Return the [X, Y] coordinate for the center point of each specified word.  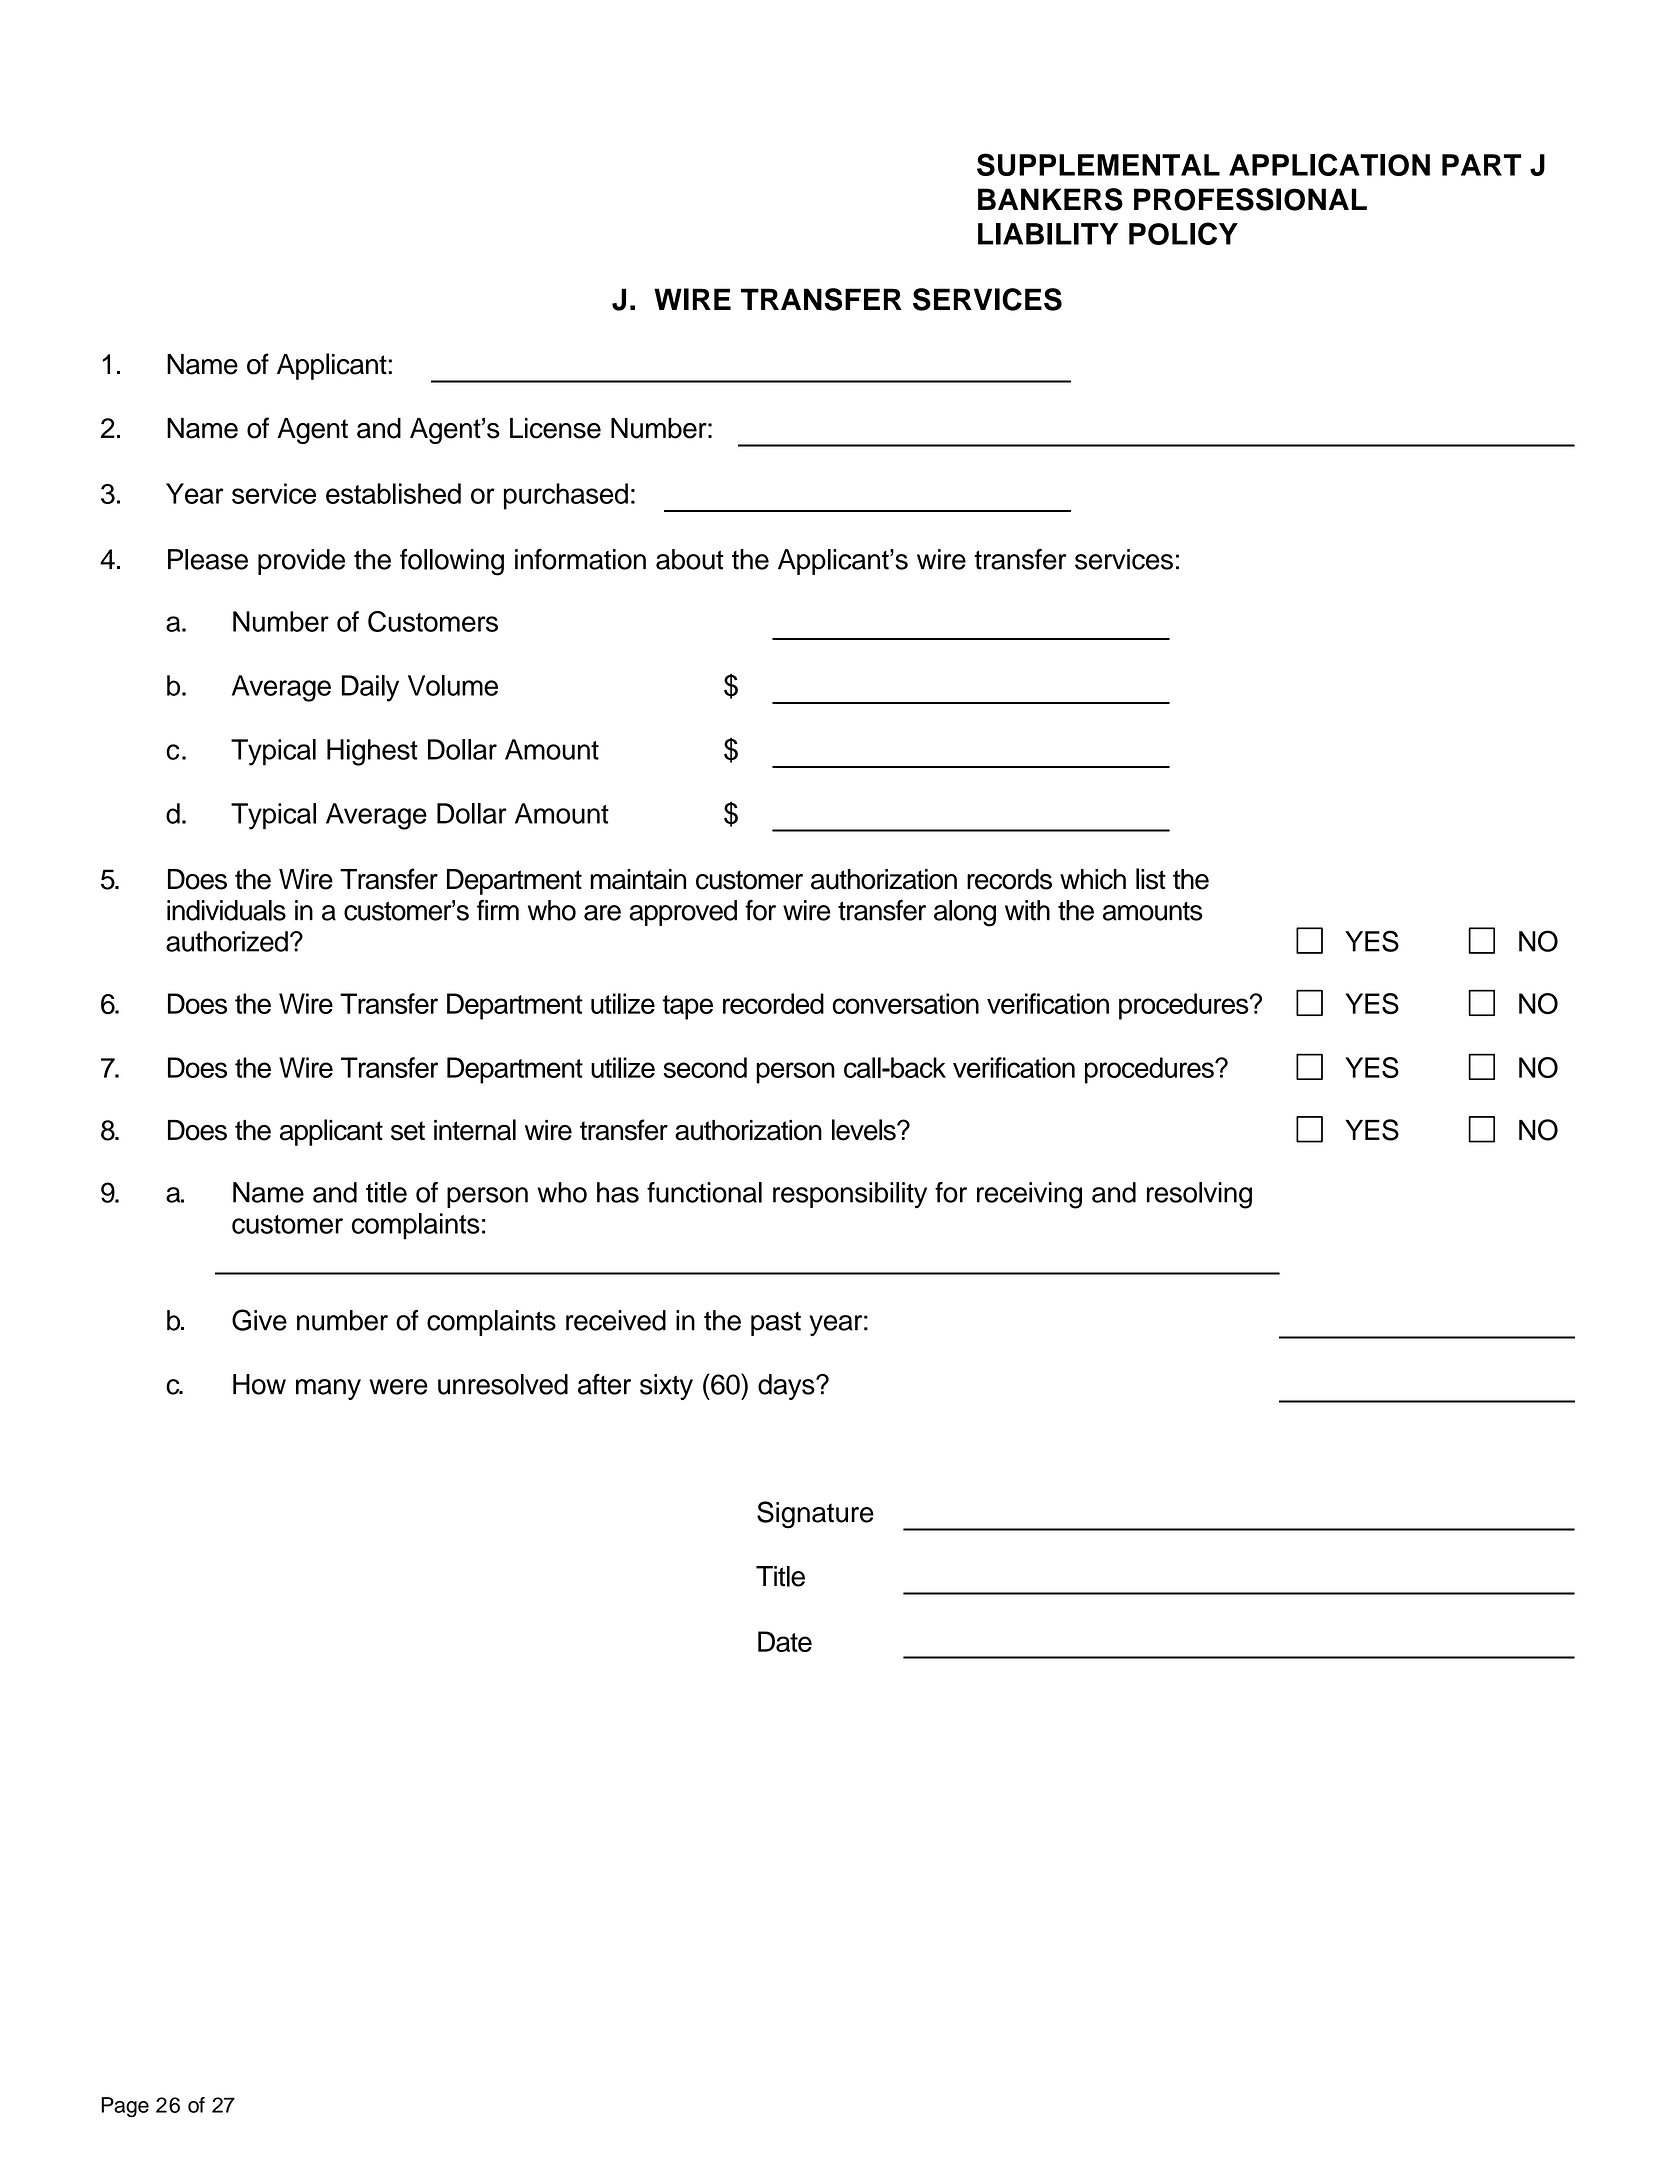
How [259, 1384]
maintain [638, 879]
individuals [226, 910]
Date [785, 1641]
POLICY [1183, 233]
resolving [1199, 1195]
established [393, 493]
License [555, 428]
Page [125, 2107]
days [787, 1387]
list [1151, 879]
